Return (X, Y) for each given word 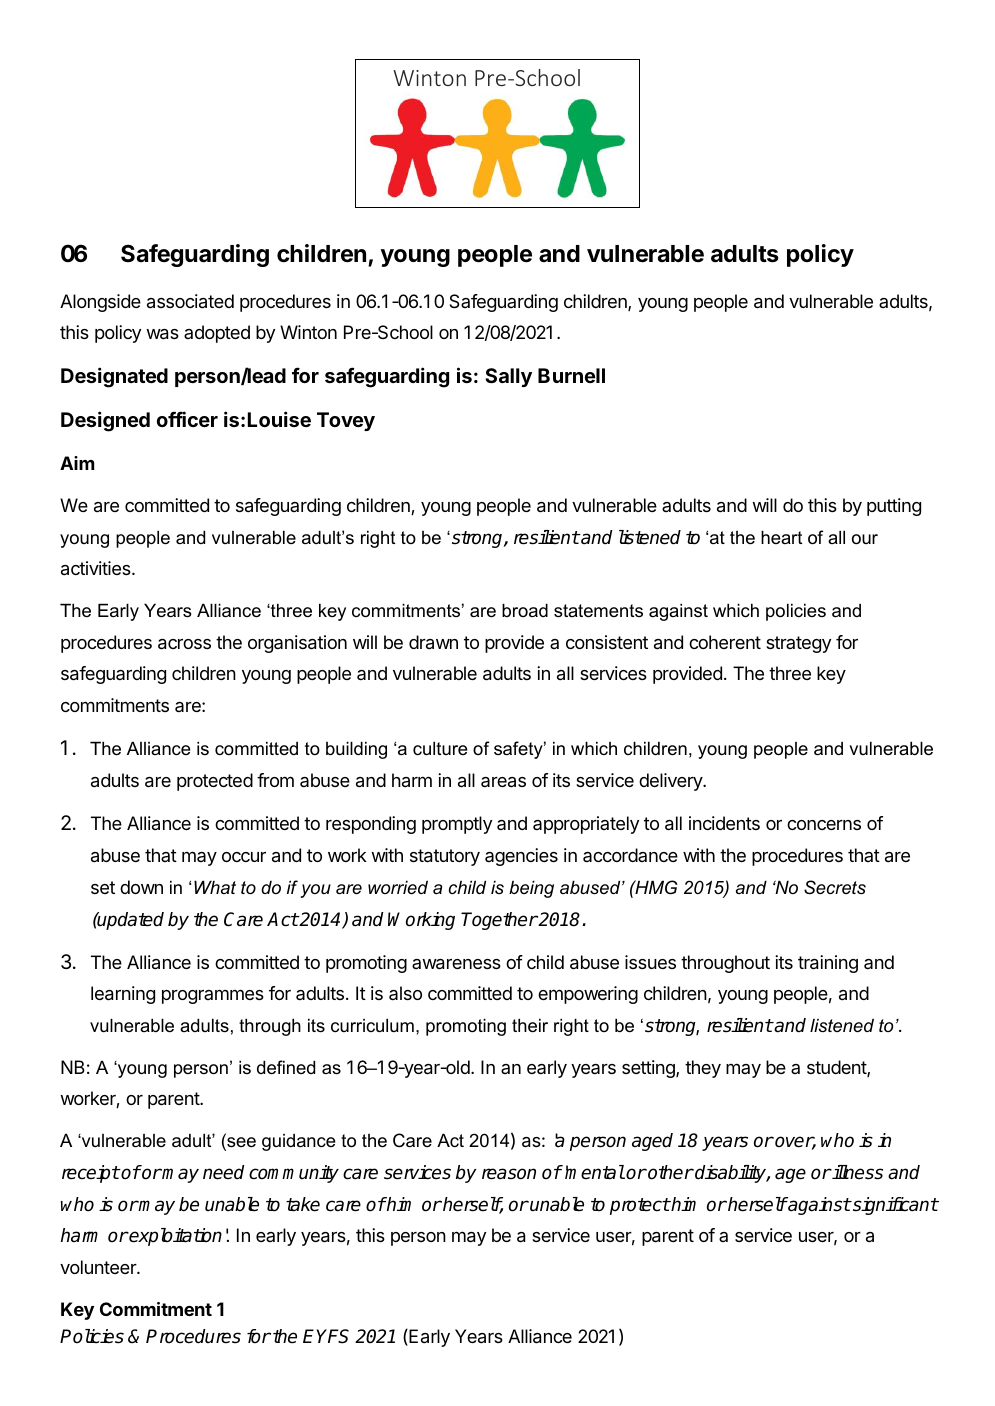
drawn (433, 642)
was (162, 334)
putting (894, 507)
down (141, 887)
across (184, 644)
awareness (456, 964)
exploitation (175, 1237)
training (828, 964)
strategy (798, 644)
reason (509, 1174)
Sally (508, 377)
